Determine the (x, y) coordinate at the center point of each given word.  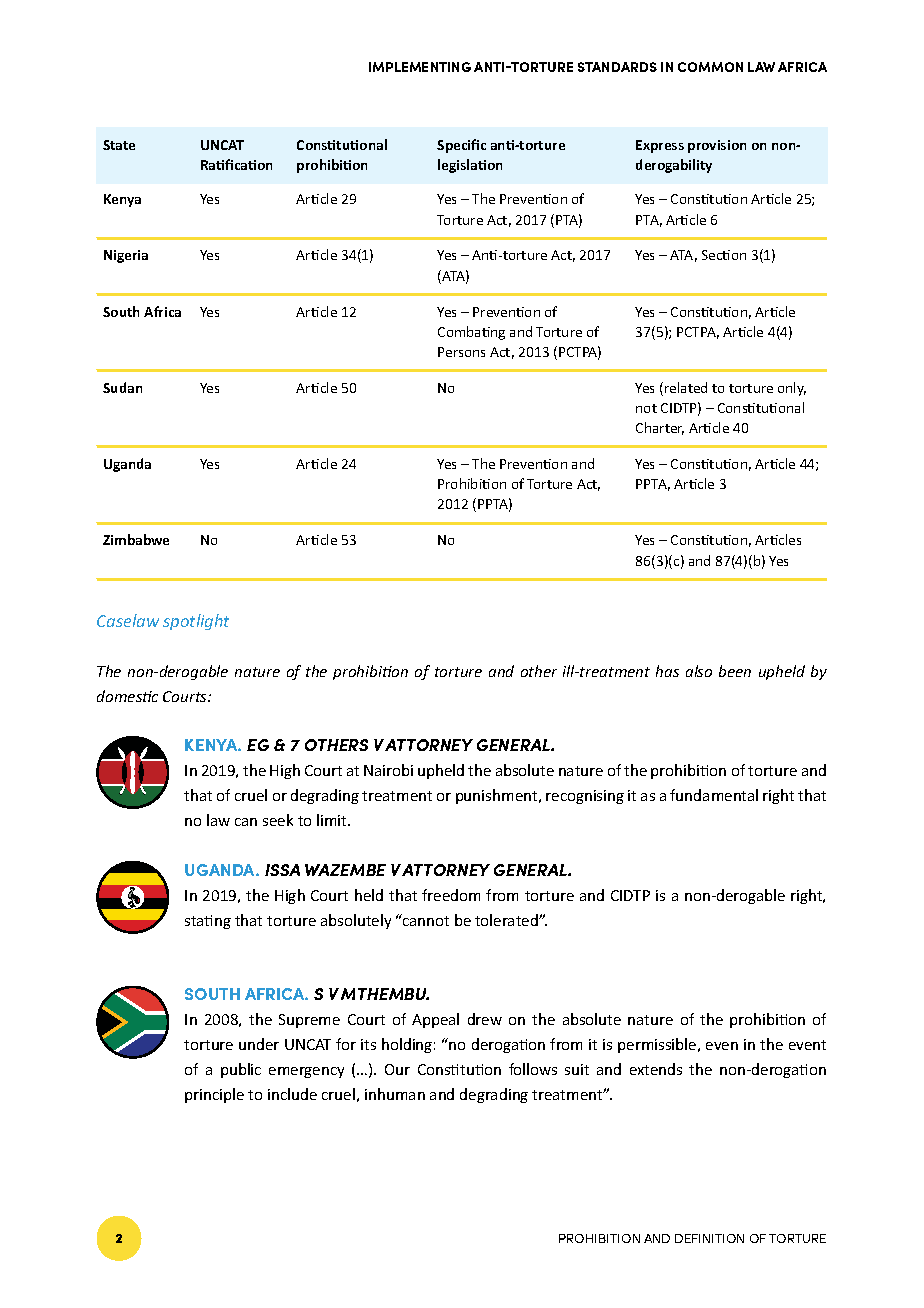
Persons (461, 352)
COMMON (710, 67)
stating (208, 922)
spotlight (196, 622)
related (686, 387)
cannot (425, 920)
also (699, 671)
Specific (461, 146)
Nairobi (388, 770)
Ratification (236, 164)
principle (214, 1095)
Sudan (122, 387)
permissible (658, 1045)
